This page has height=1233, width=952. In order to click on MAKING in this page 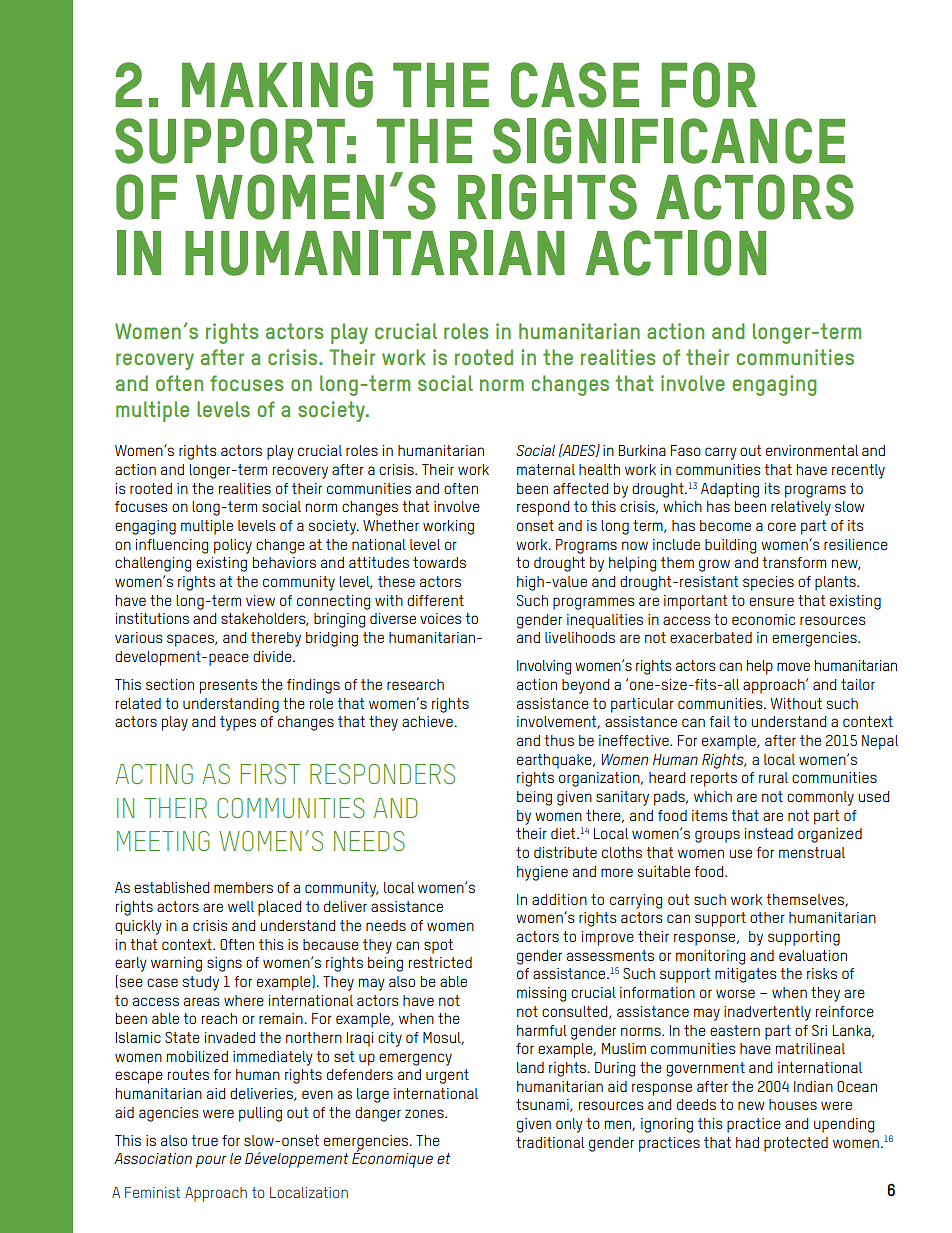, I will do `click(277, 85)`.
